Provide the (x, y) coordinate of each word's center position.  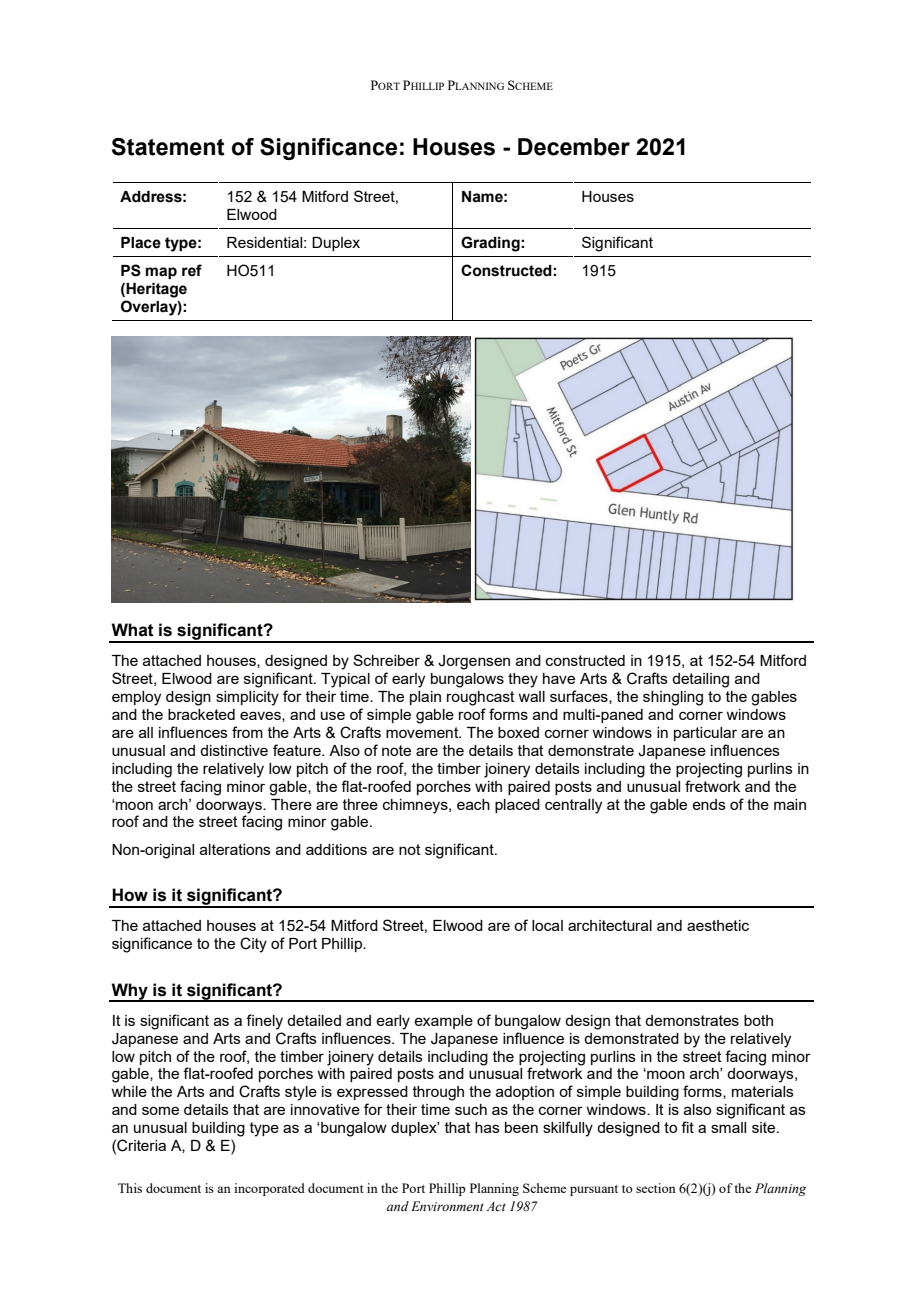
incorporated (269, 1189)
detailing (700, 680)
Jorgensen (474, 662)
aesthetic (718, 925)
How (130, 895)
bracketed (201, 714)
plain (425, 698)
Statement (168, 147)
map (161, 273)
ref (192, 270)
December (574, 147)
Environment (447, 1206)
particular (705, 734)
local (547, 925)
